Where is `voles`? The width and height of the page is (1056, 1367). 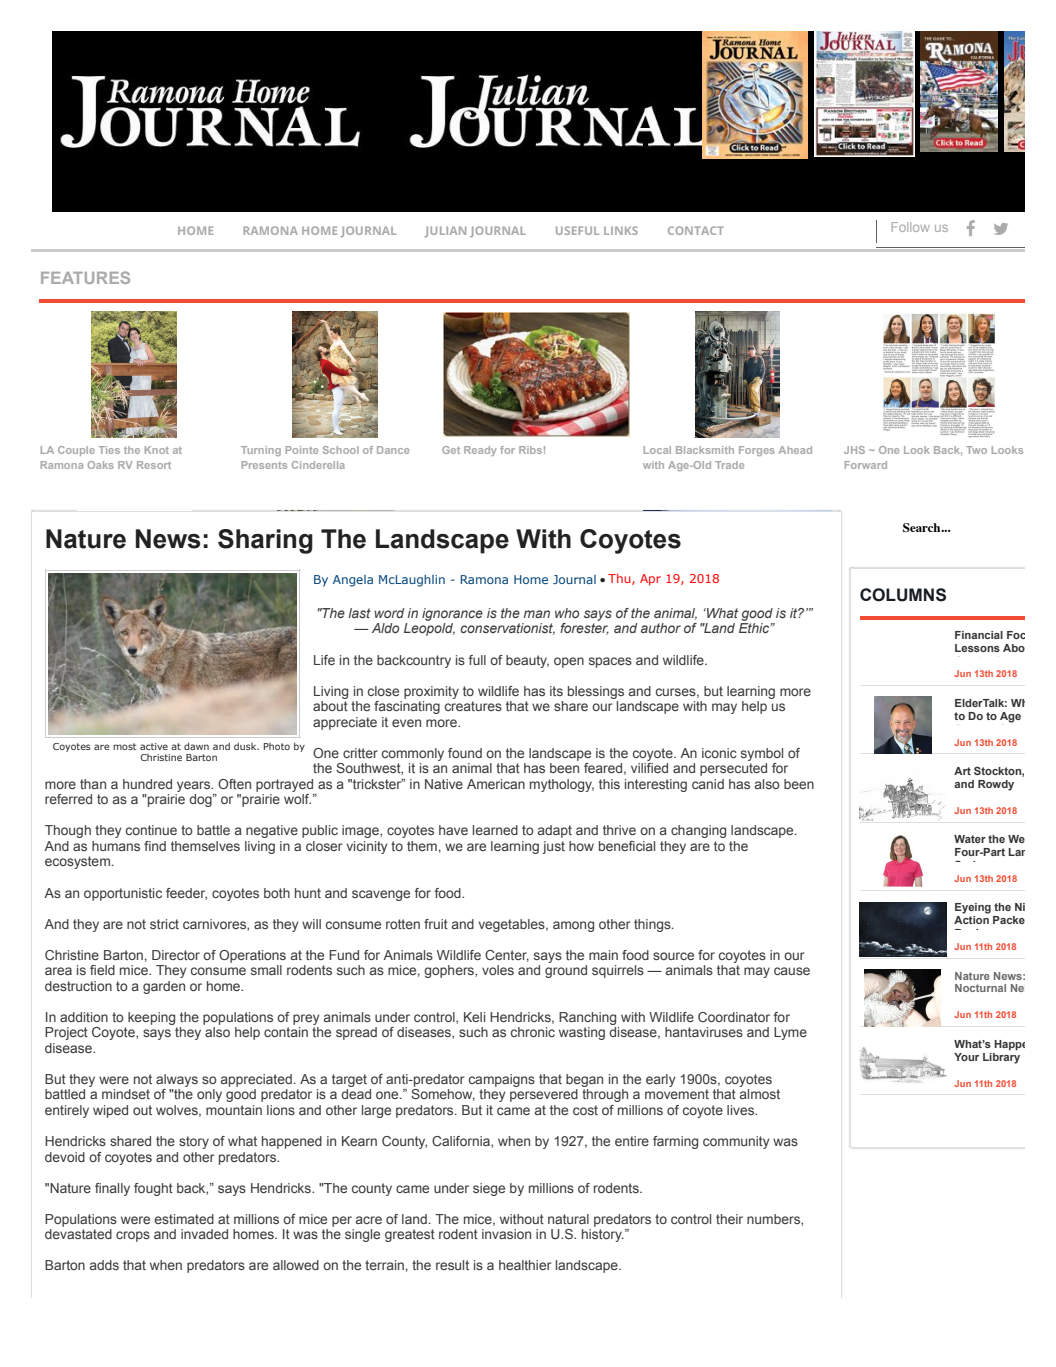
voles is located at coordinates (498, 970).
